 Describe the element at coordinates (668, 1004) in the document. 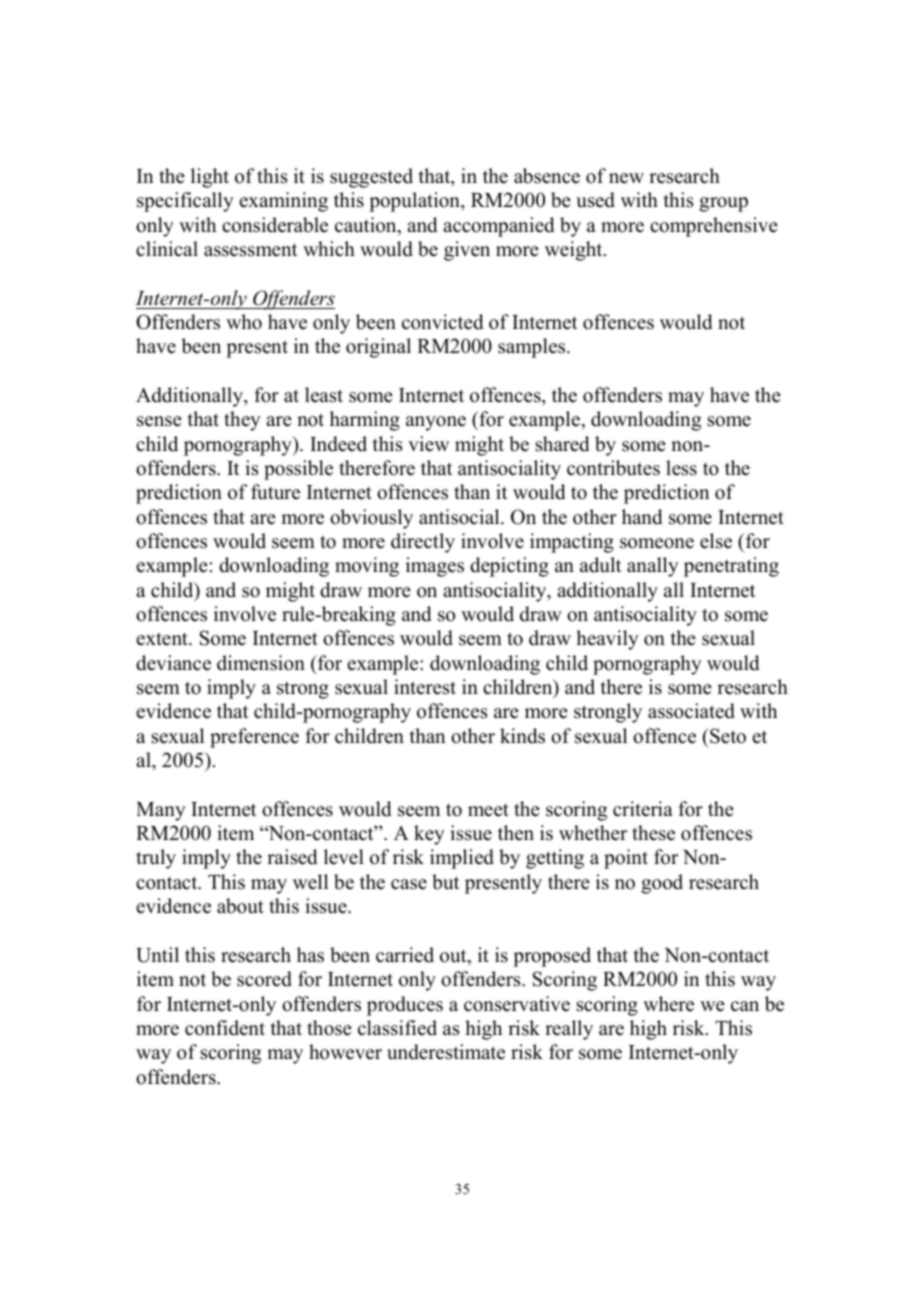

I see `where` at that location.
